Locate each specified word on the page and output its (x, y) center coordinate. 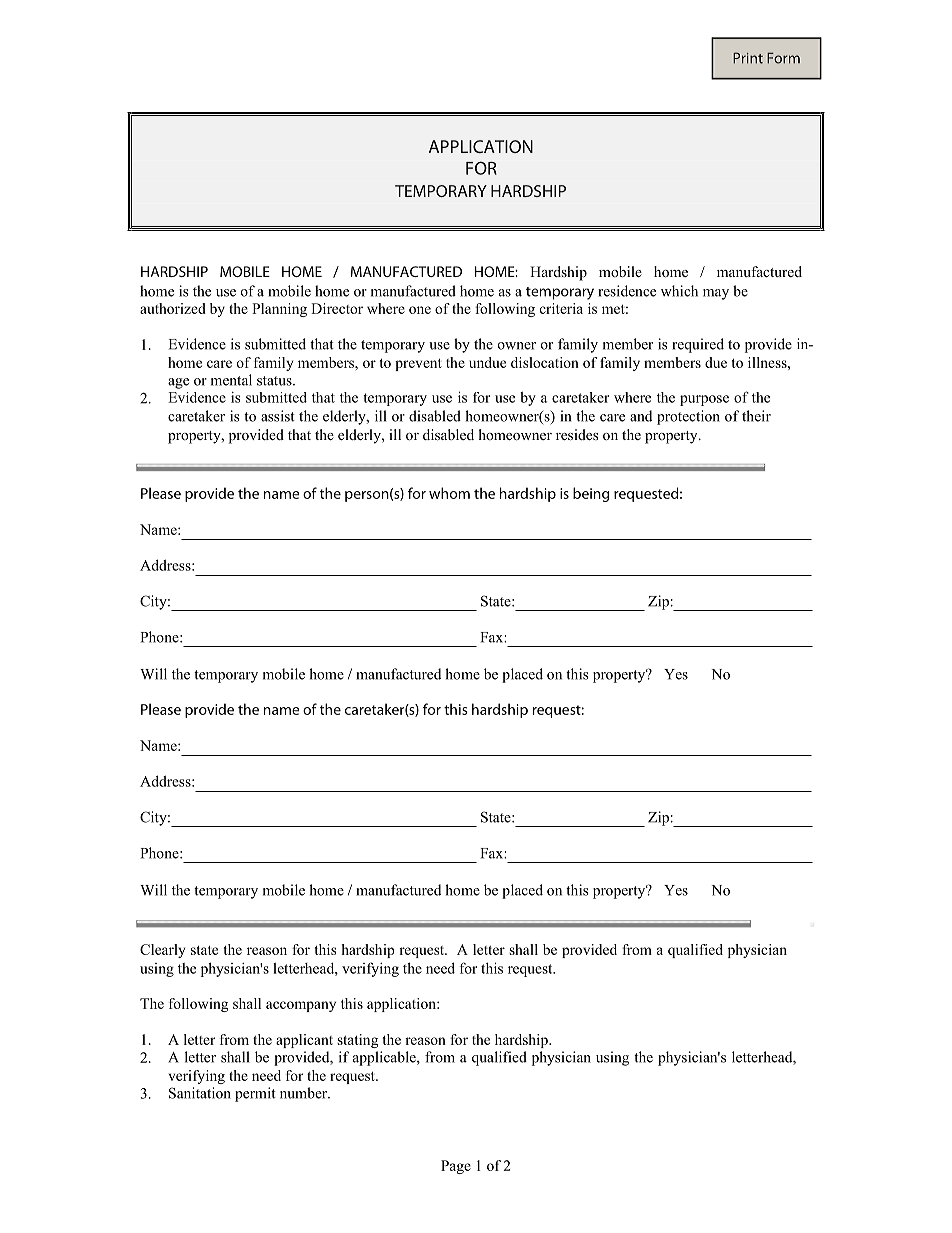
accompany (301, 1006)
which (679, 291)
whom (449, 493)
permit (255, 1094)
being (591, 494)
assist (278, 416)
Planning (279, 310)
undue (487, 362)
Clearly (162, 951)
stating (357, 1041)
